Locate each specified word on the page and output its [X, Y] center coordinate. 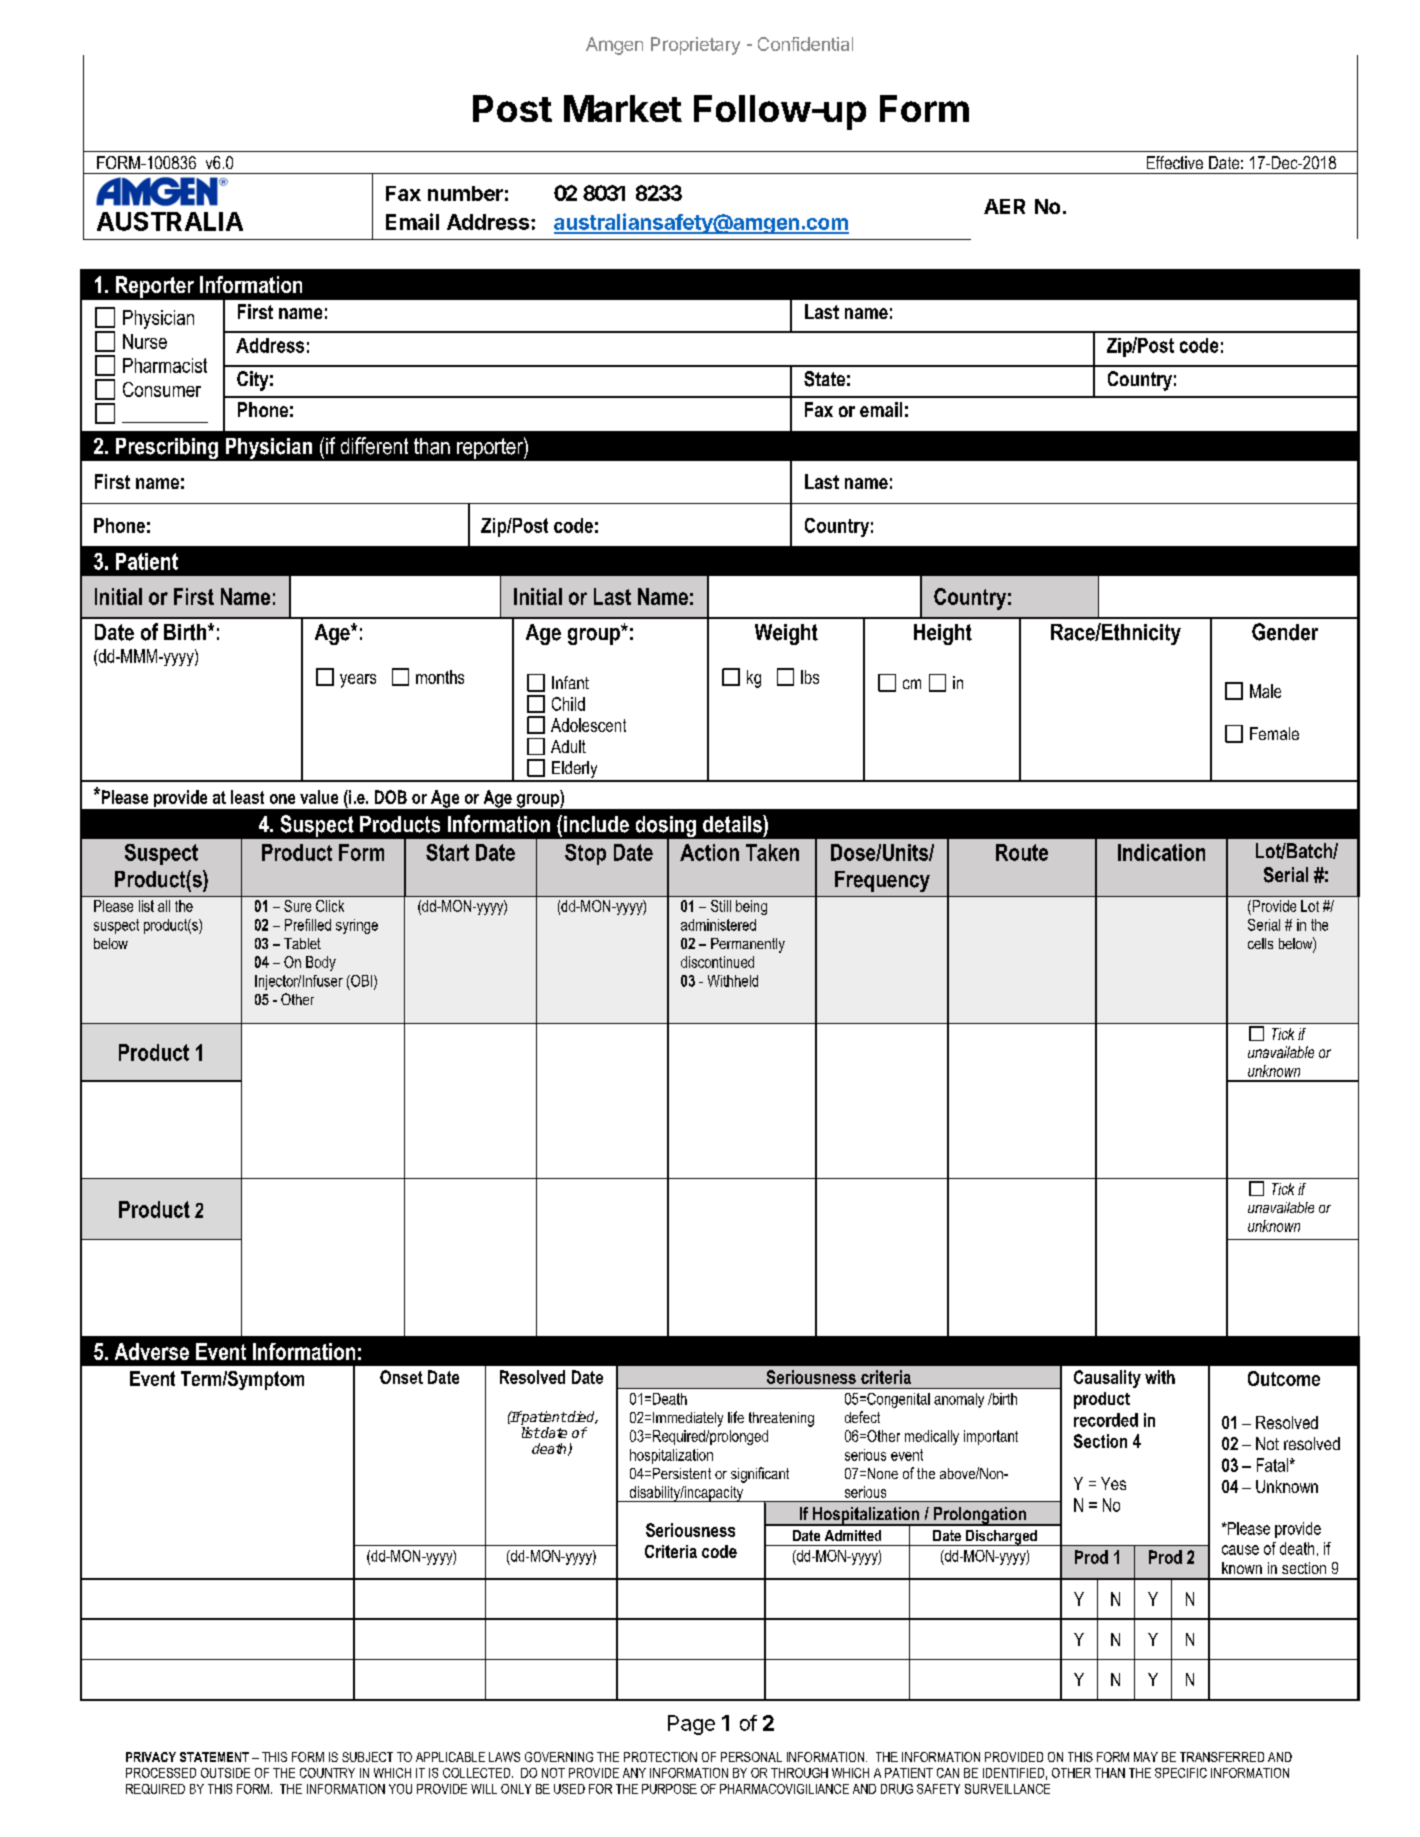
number [465, 193]
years [358, 681]
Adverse [152, 1351]
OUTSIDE [225, 1773]
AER [1004, 206]
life [736, 1417]
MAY [1146, 1757]
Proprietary [695, 46]
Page [691, 1725]
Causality [1107, 1379]
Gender [1285, 632]
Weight [786, 634]
